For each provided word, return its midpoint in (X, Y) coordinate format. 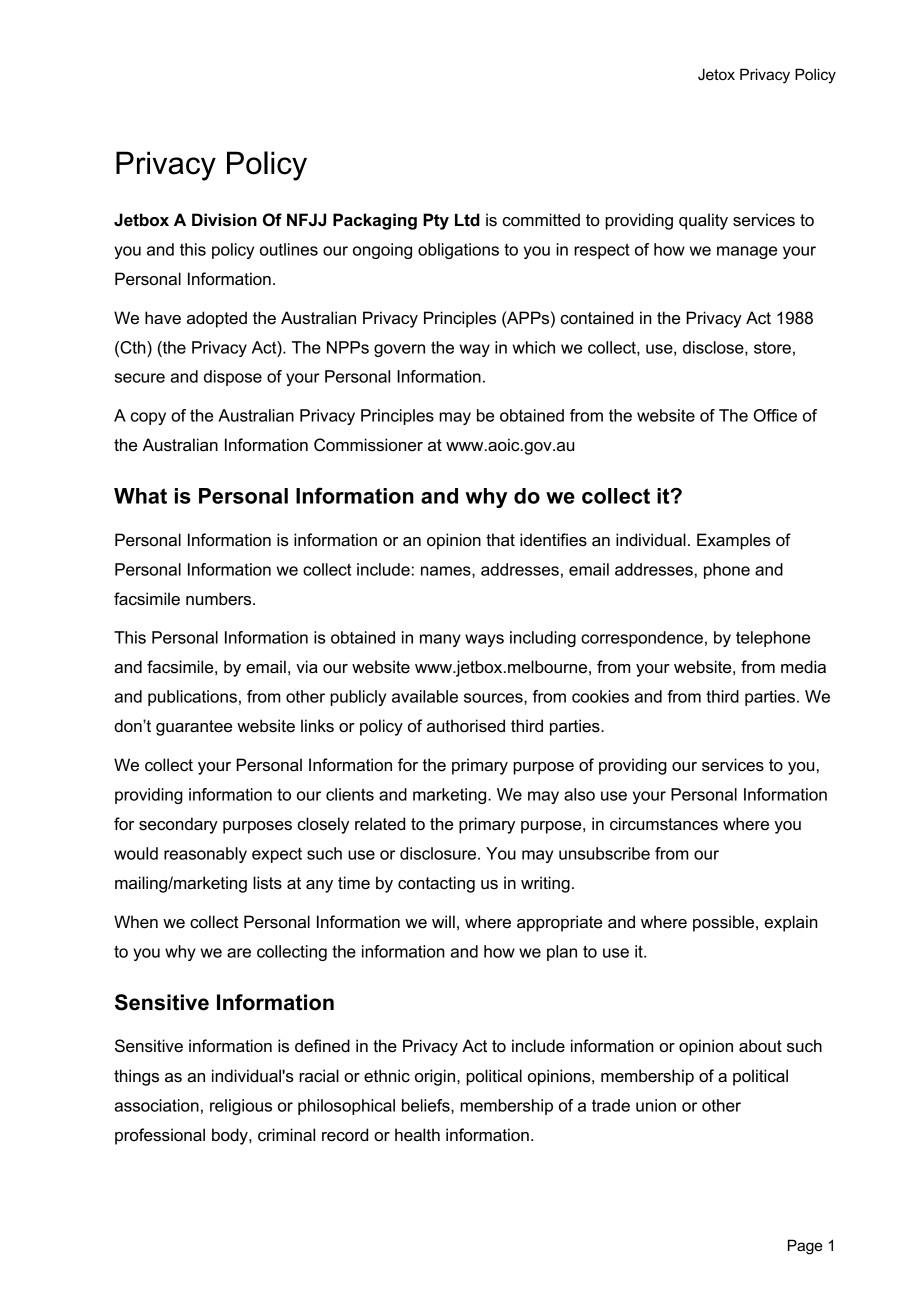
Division (224, 220)
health (417, 1135)
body (231, 1136)
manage (747, 252)
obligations (458, 251)
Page (805, 1247)
